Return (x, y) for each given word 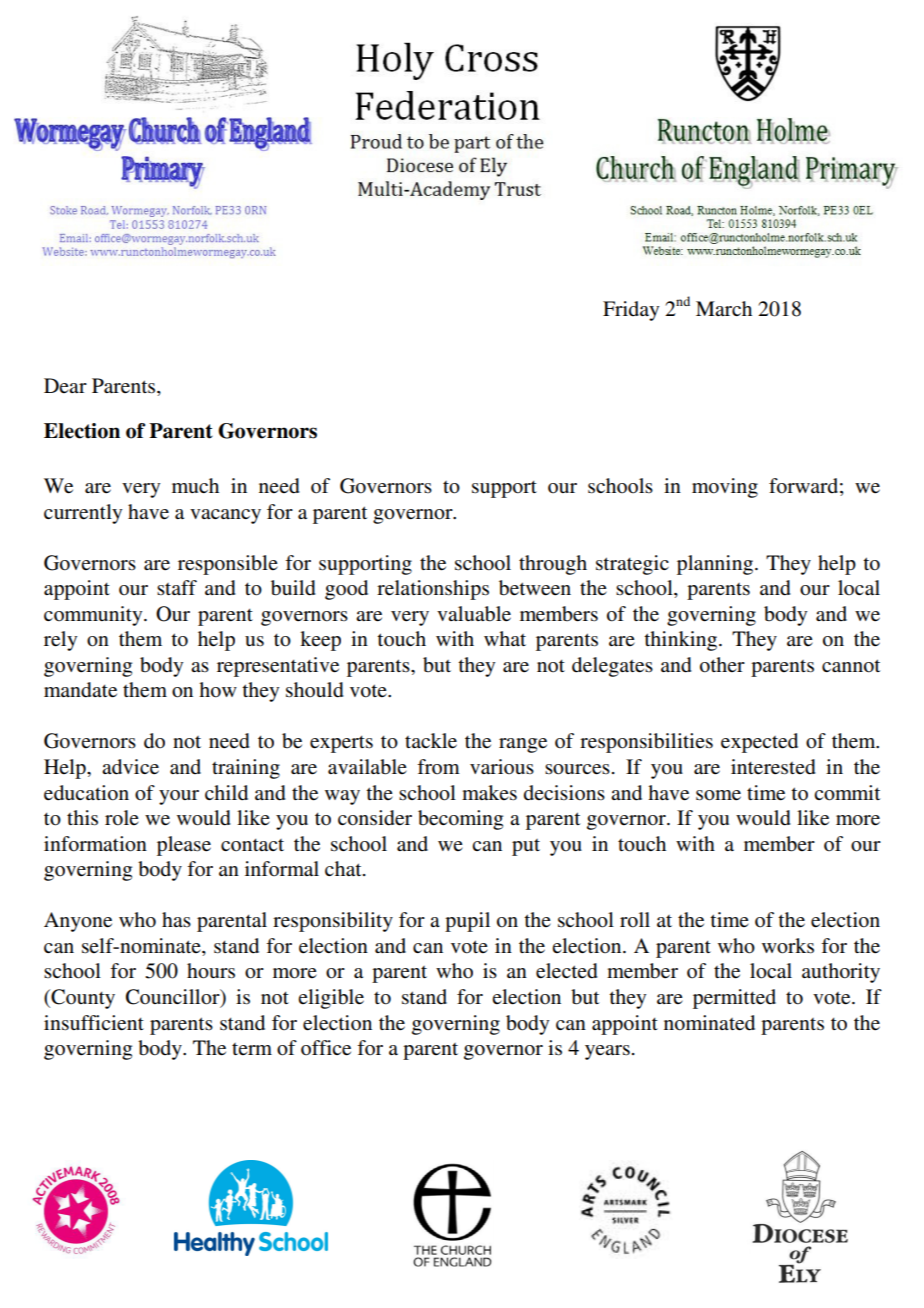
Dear (65, 385)
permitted (734, 999)
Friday (631, 311)
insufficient (94, 1023)
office (326, 1048)
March (724, 308)
